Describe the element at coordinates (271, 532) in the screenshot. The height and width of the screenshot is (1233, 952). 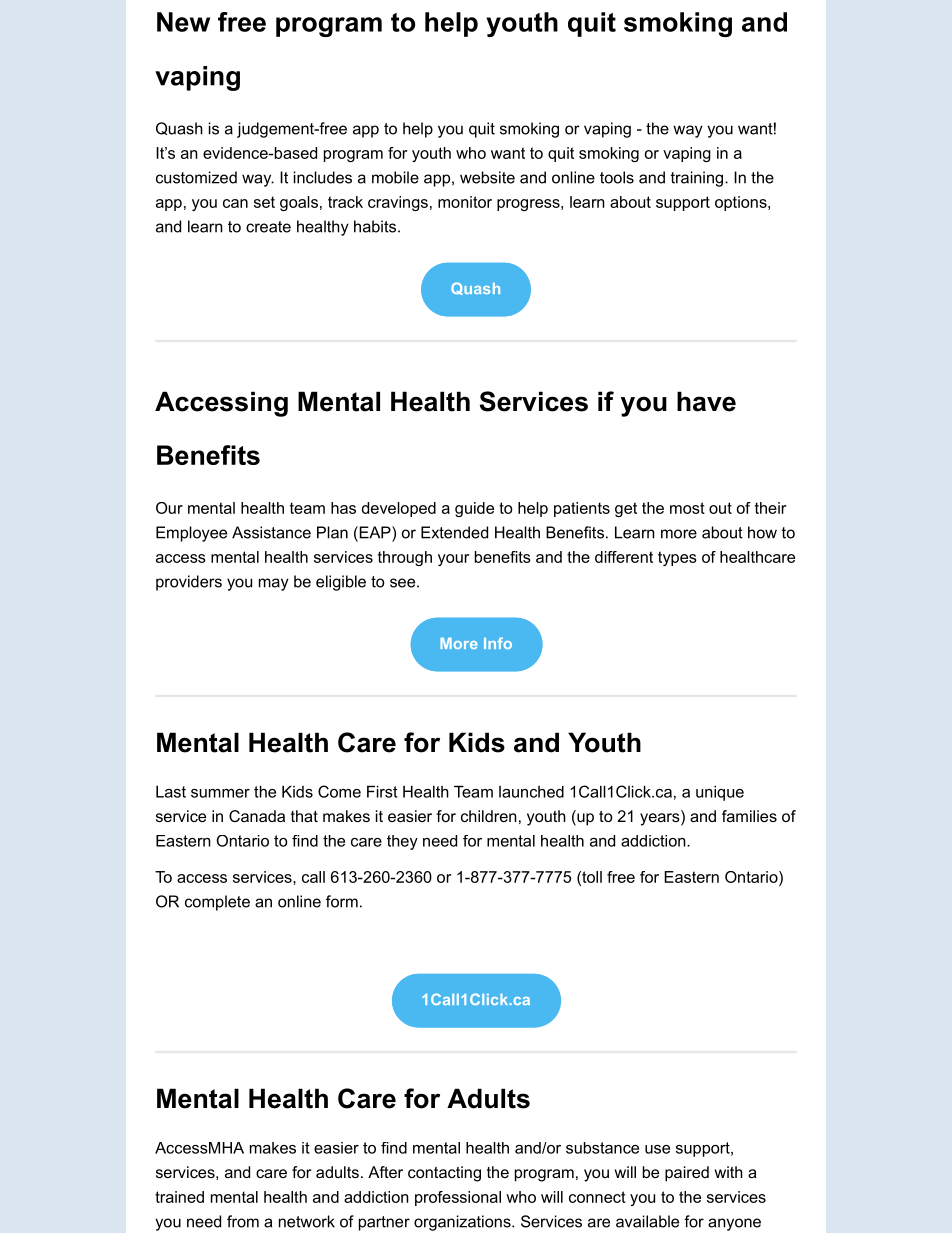
I see `Assistance` at that location.
